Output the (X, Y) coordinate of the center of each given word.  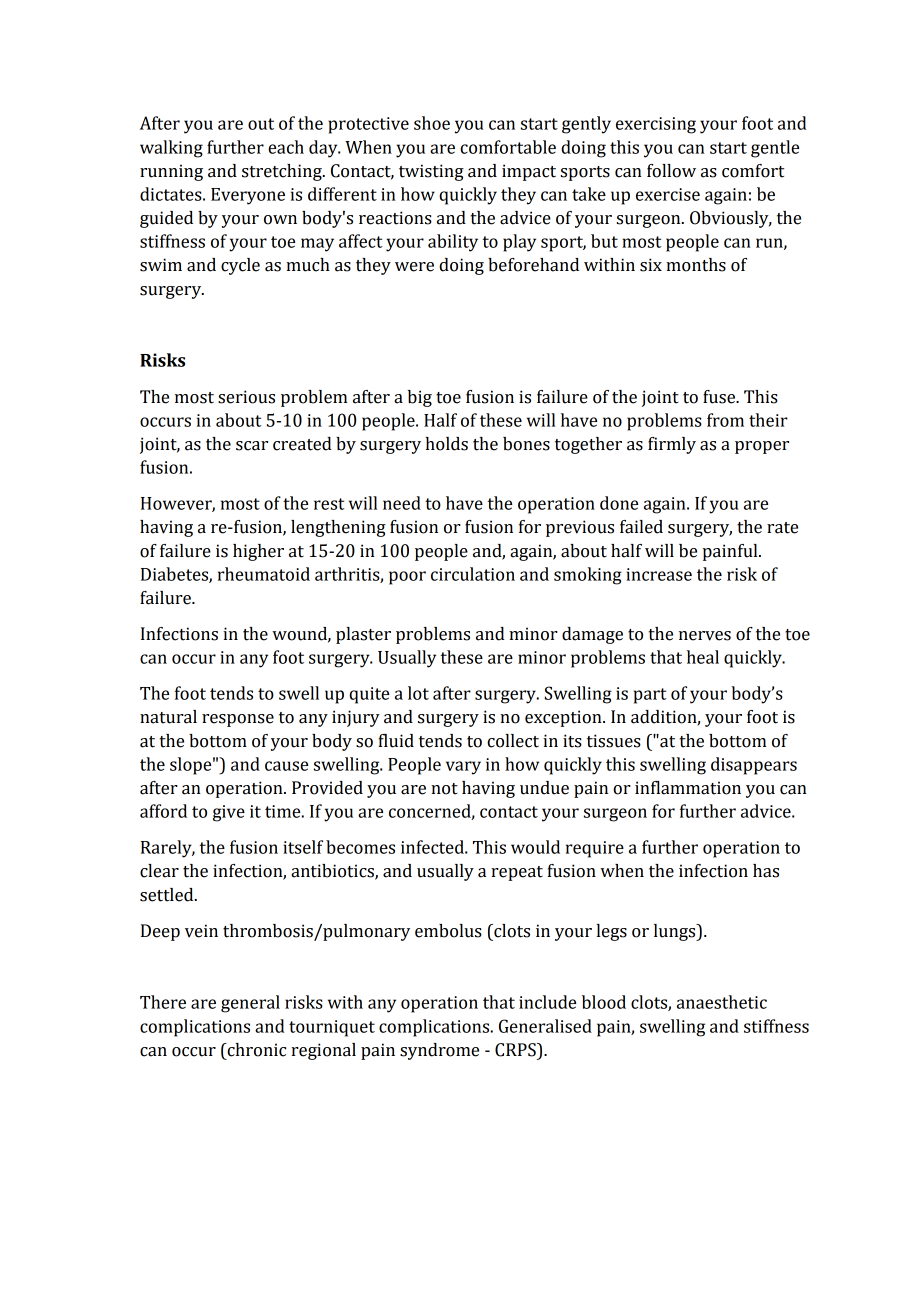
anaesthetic (722, 1002)
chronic (255, 1050)
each (286, 147)
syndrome (439, 1051)
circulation (473, 574)
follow (671, 171)
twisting (431, 172)
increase (659, 574)
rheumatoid (264, 574)
